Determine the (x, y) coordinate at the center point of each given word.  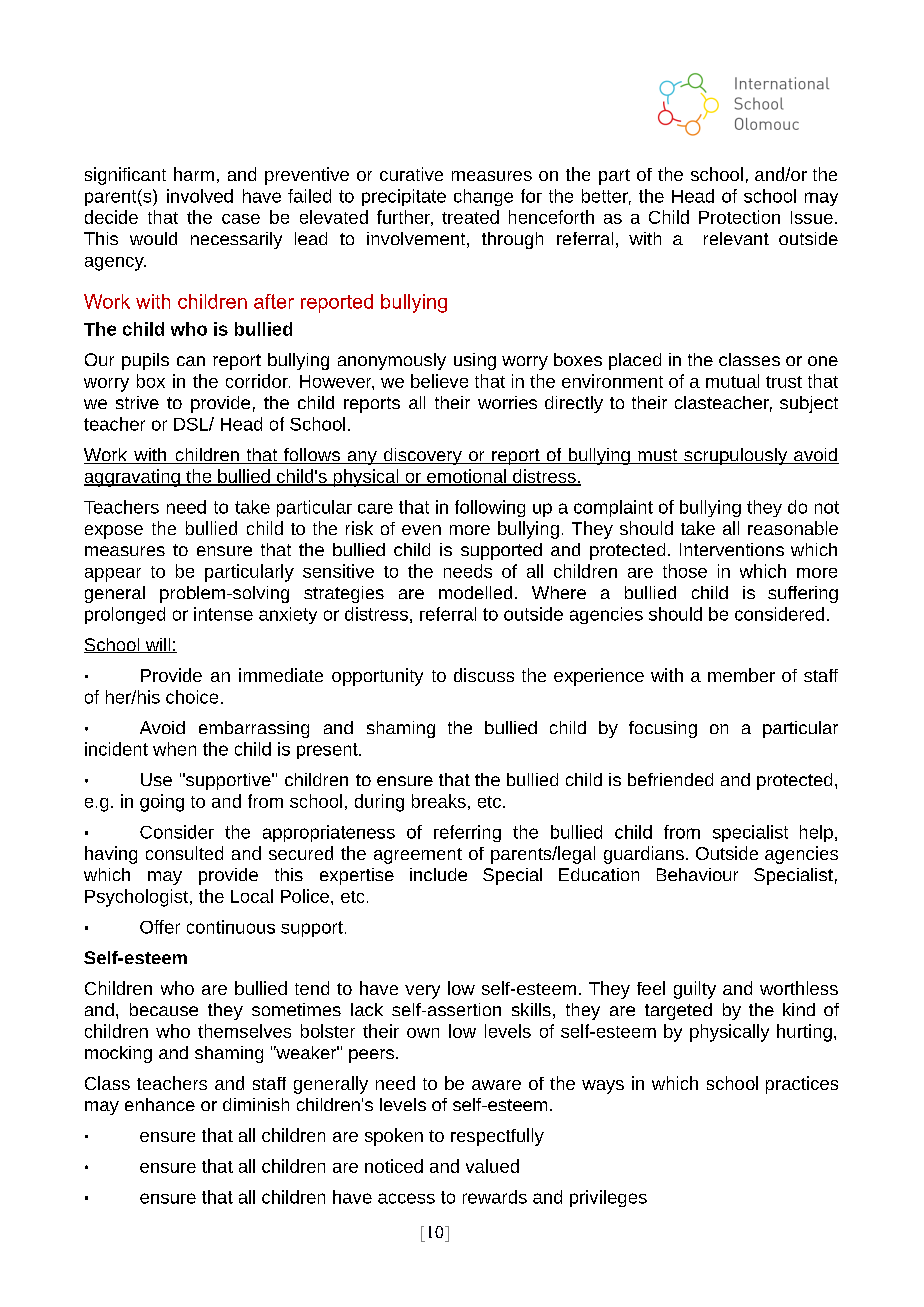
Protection (739, 217)
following (490, 508)
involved (200, 196)
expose (114, 532)
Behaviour (697, 874)
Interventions (732, 549)
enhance (160, 1104)
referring (467, 833)
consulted (184, 853)
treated (470, 217)
